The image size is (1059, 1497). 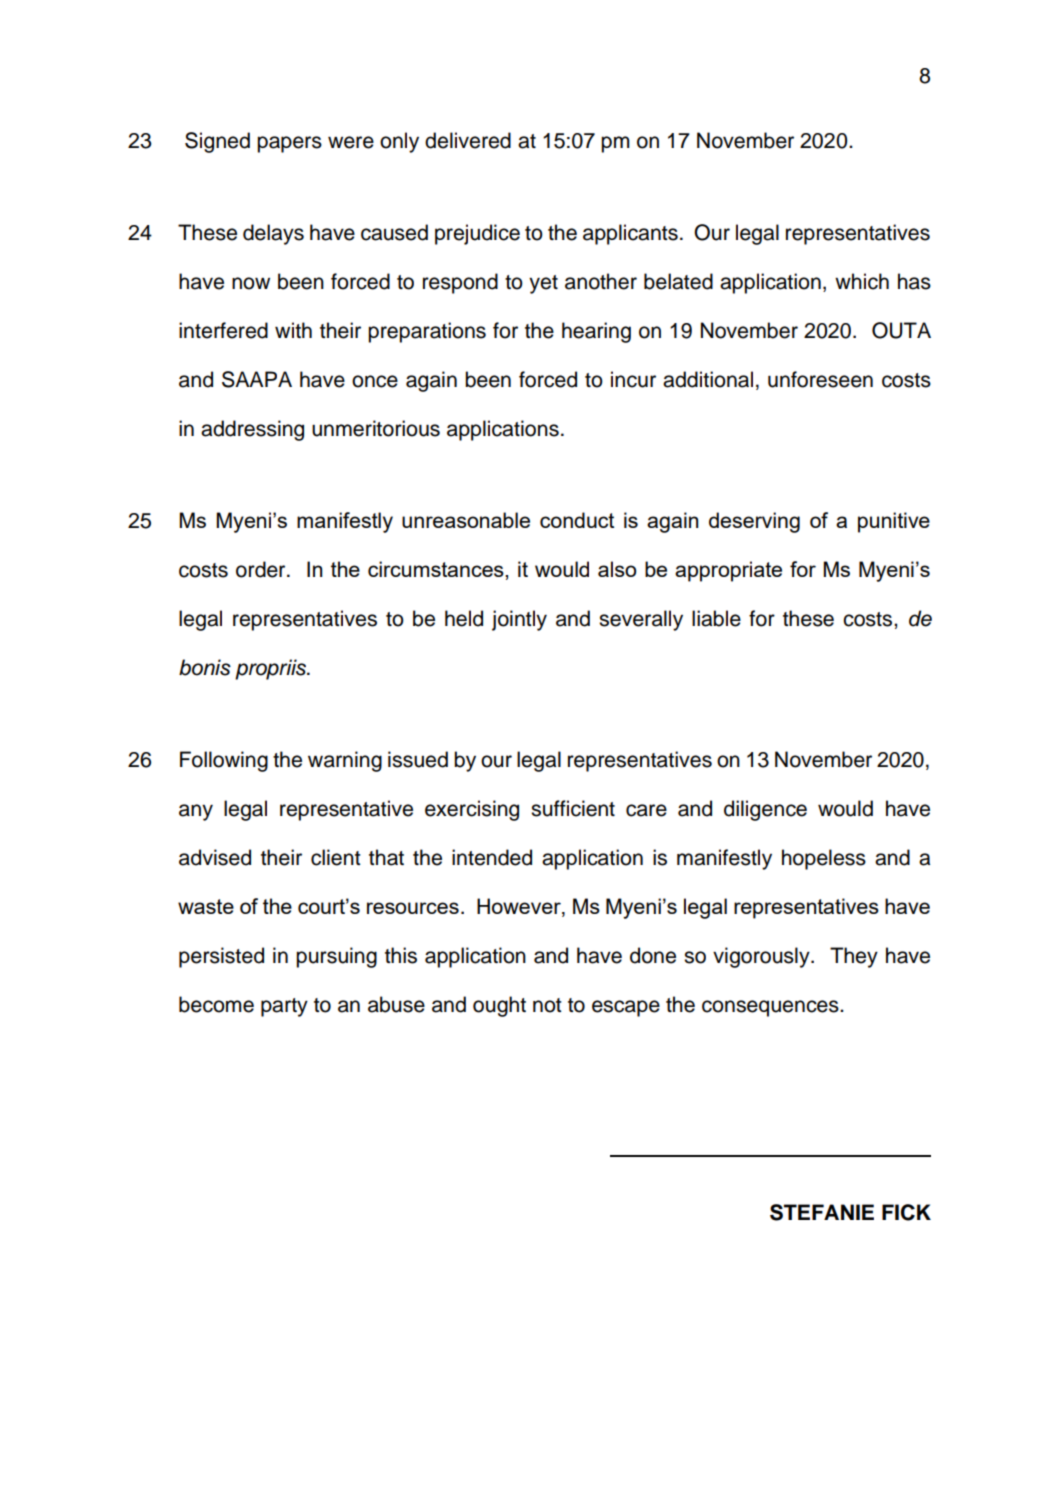 What do you see at coordinates (862, 281) in the screenshot?
I see `which` at bounding box center [862, 281].
